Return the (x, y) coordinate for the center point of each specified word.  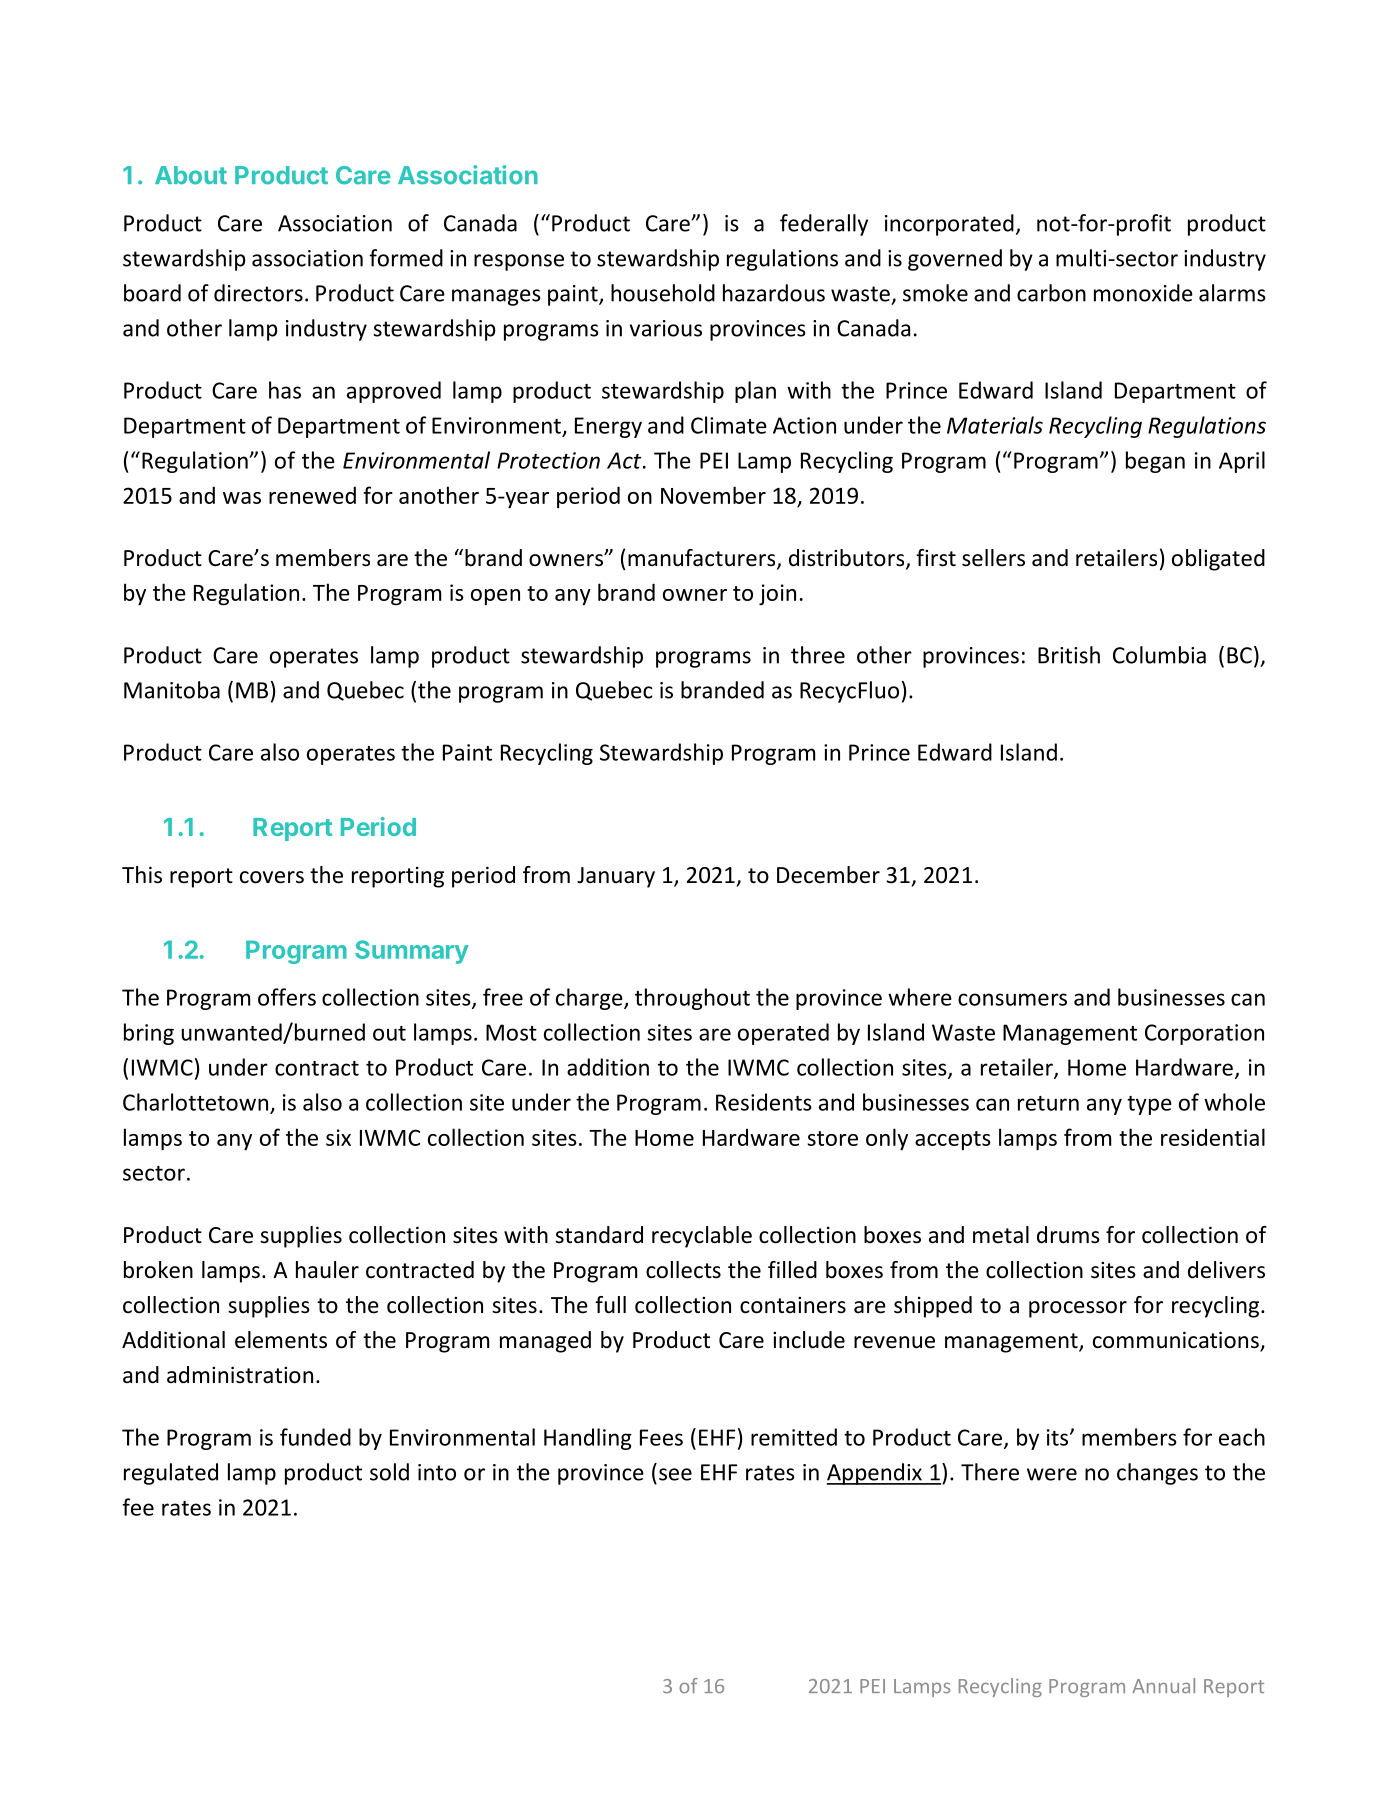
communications (1177, 1341)
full (610, 1305)
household (663, 293)
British (1069, 655)
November (713, 495)
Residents (764, 1102)
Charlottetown (195, 1102)
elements (281, 1340)
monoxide (1143, 293)
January (616, 877)
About (191, 175)
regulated (171, 1474)
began (1155, 462)
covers (272, 877)
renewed (312, 495)
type (1149, 1105)
